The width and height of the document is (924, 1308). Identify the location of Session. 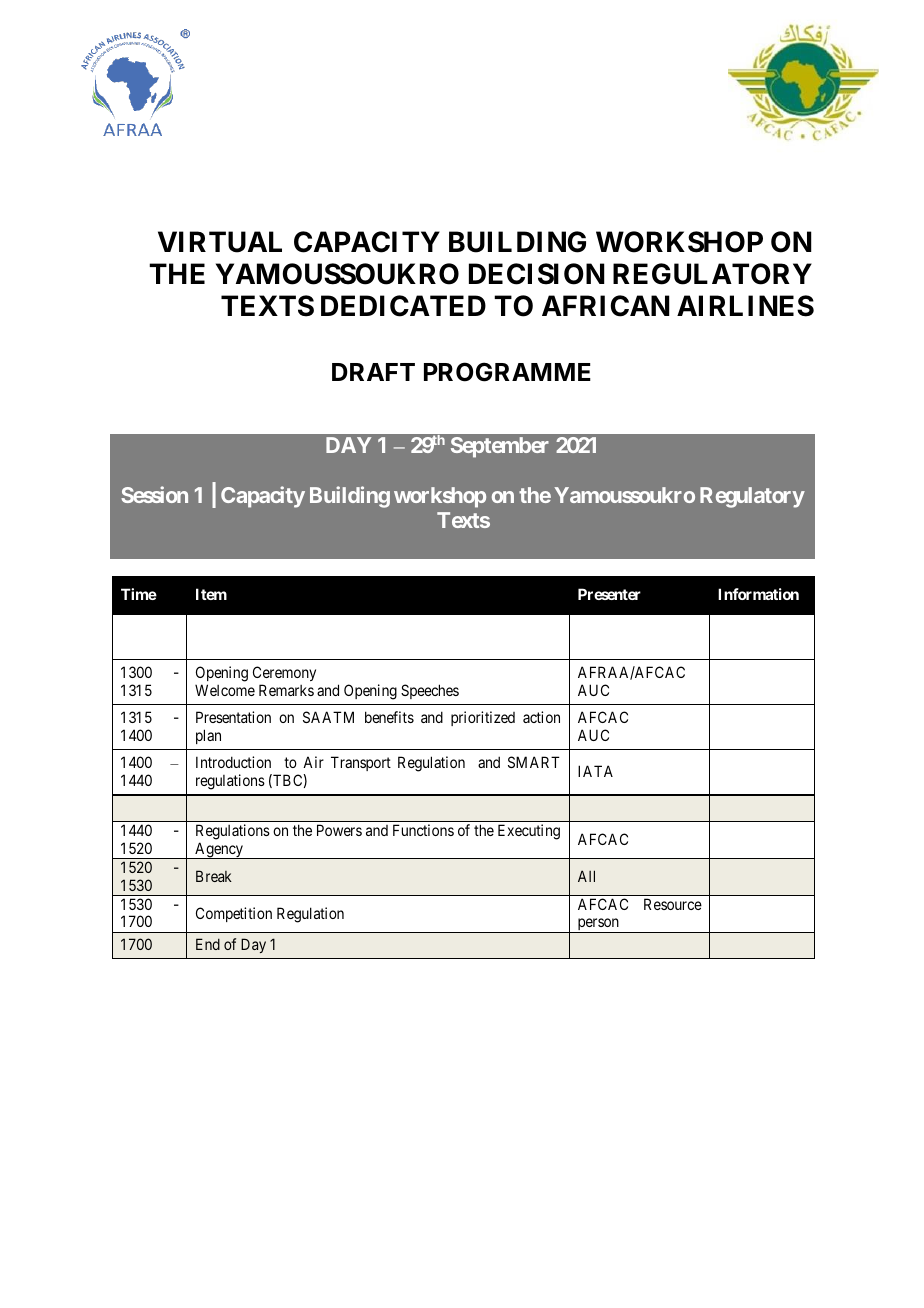
(154, 494).
